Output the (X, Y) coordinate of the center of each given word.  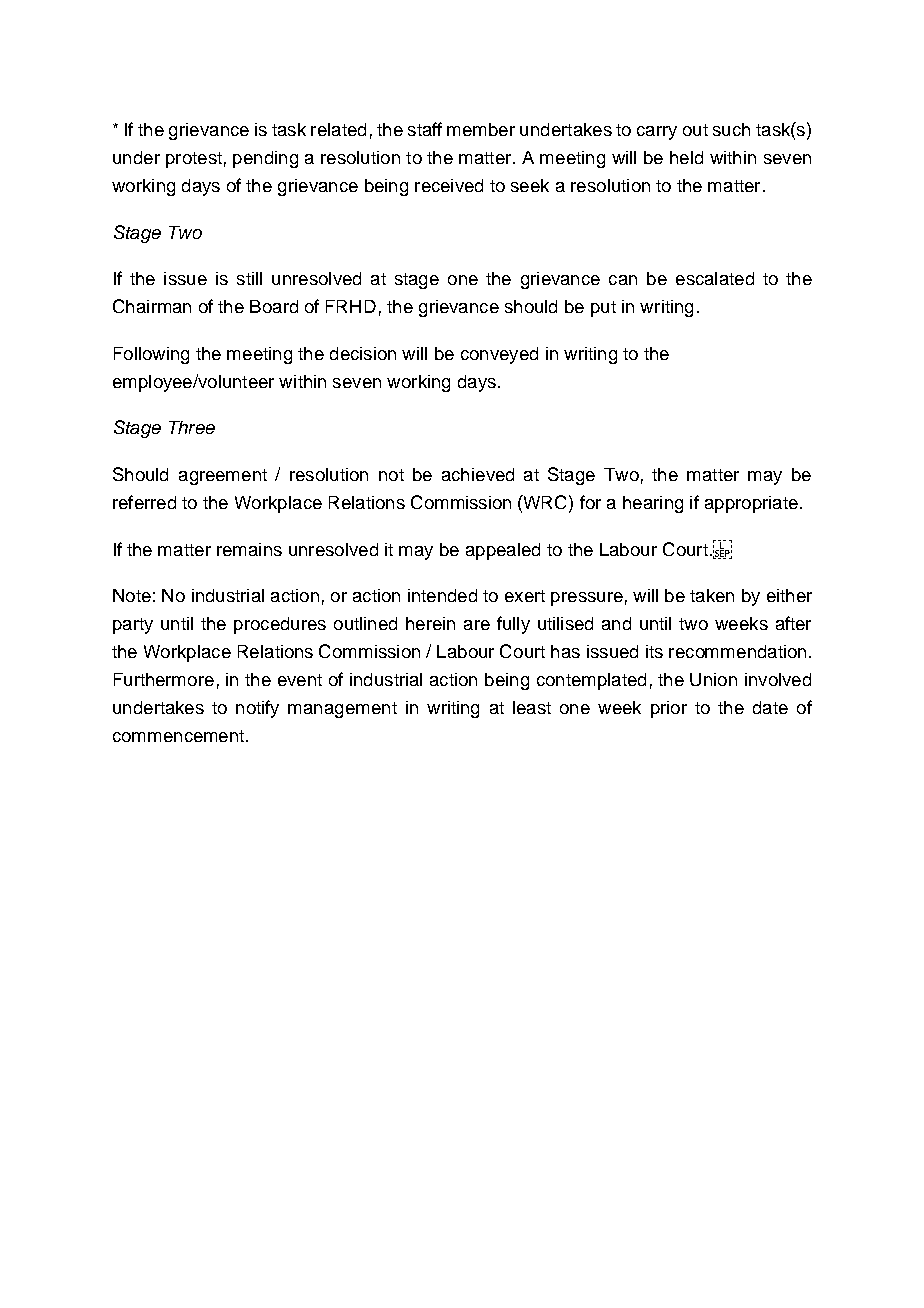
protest (194, 160)
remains (249, 549)
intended (442, 595)
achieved (478, 474)
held (686, 157)
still (249, 278)
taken (712, 595)
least (532, 707)
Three (192, 427)
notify (257, 709)
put (603, 309)
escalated (715, 278)
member (481, 129)
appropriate (751, 504)
